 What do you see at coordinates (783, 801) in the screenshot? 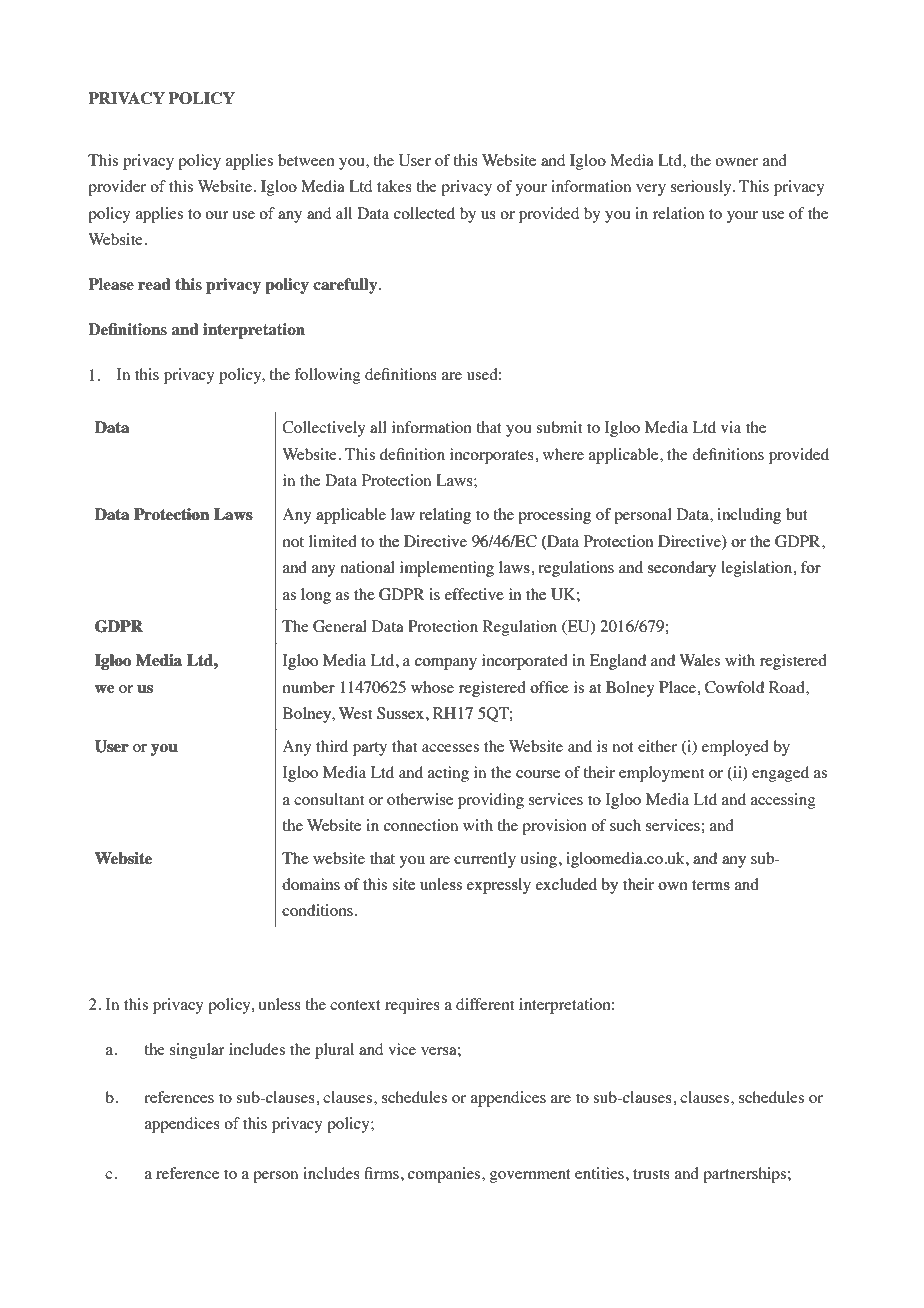
I see `accessing` at bounding box center [783, 801].
